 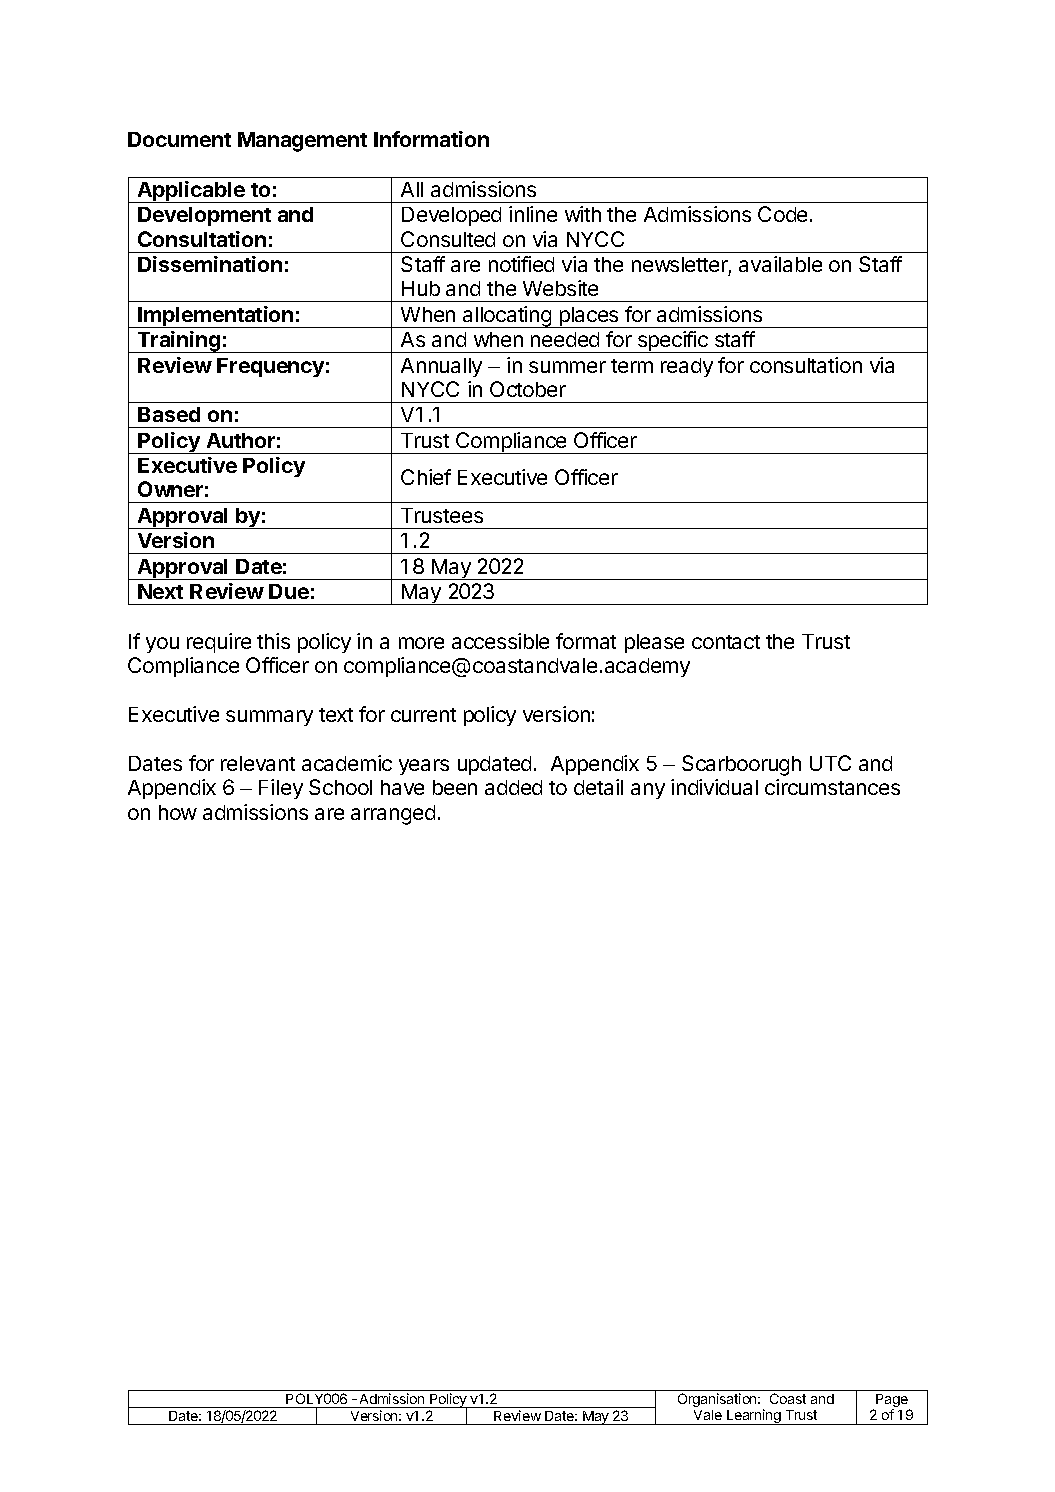 What do you see at coordinates (191, 192) in the screenshot?
I see `Applicable` at bounding box center [191, 192].
